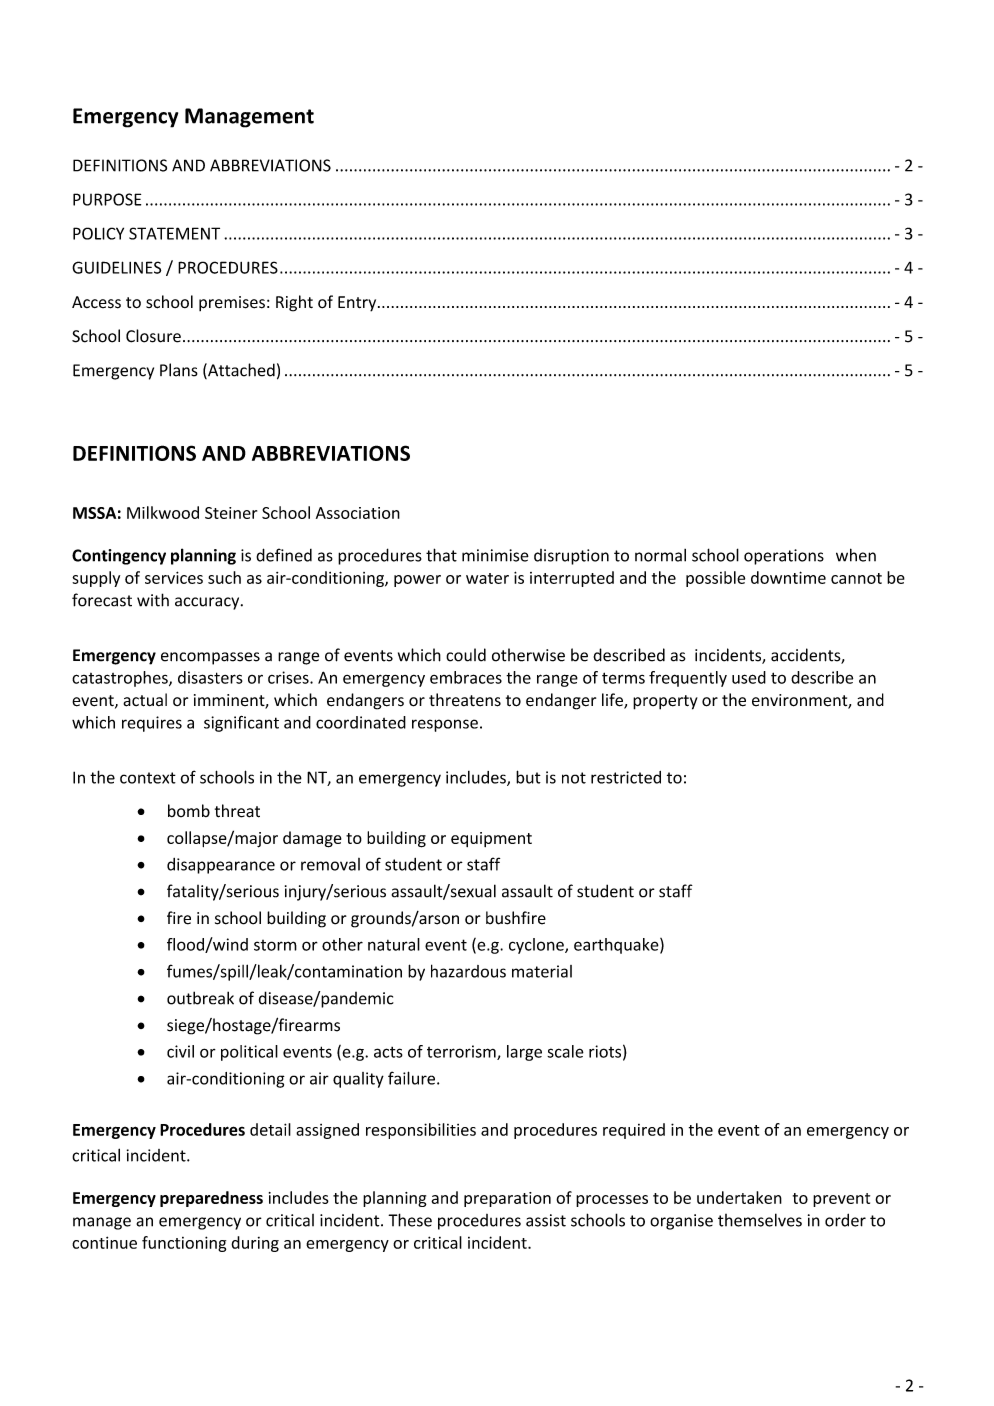  Describe the element at coordinates (152, 724) in the screenshot. I see `requires` at that location.
